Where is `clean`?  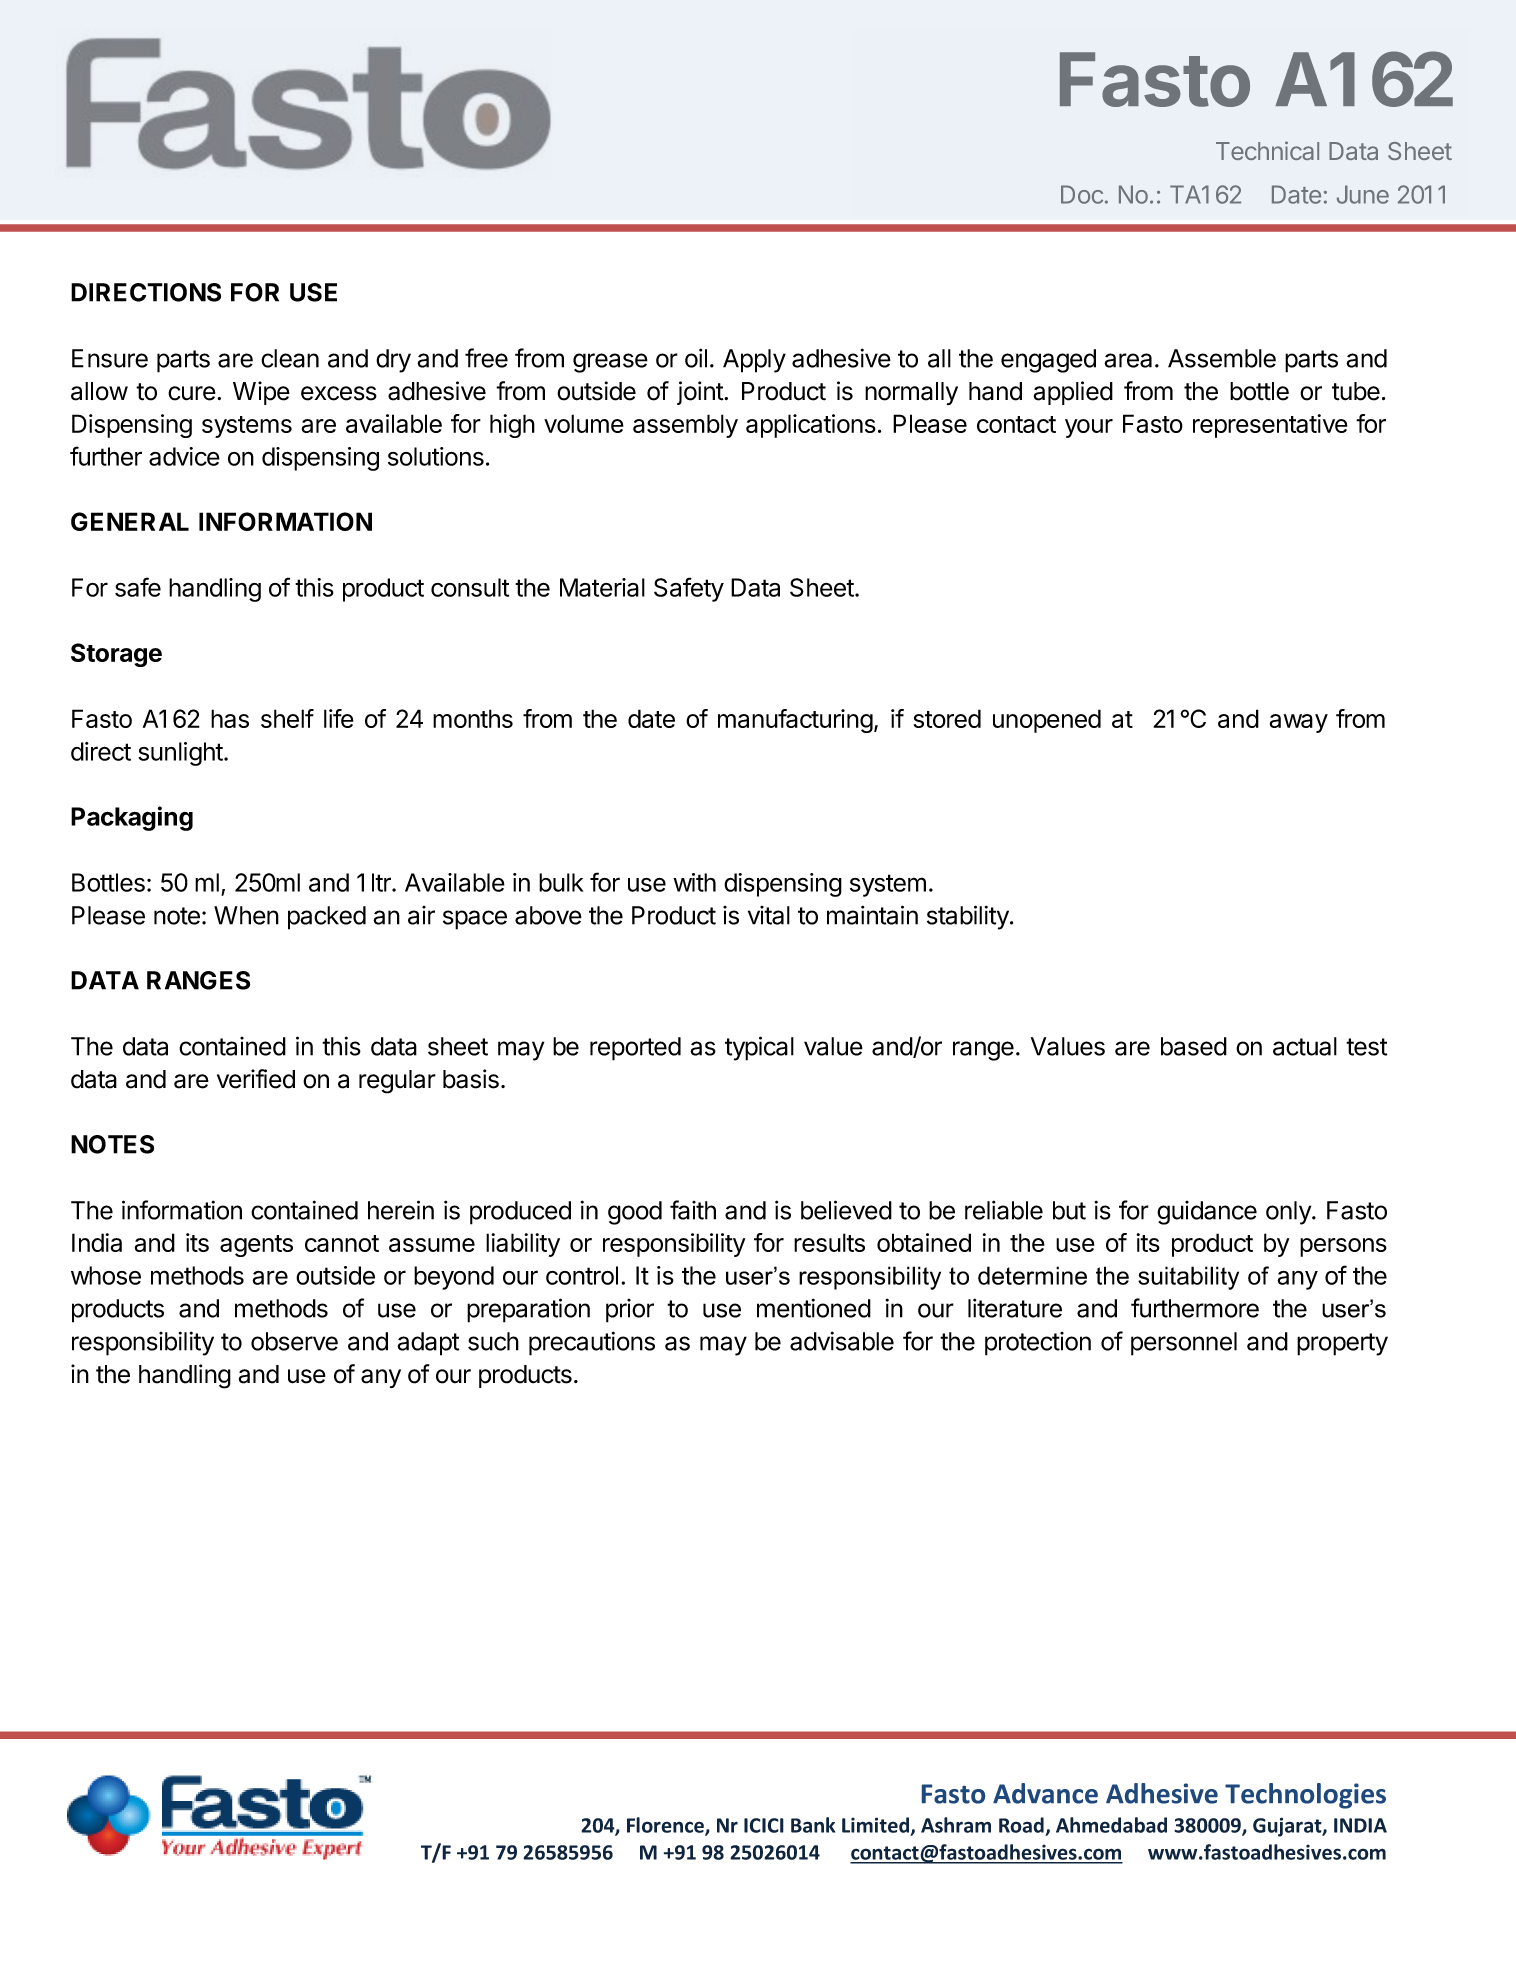
clean is located at coordinates (290, 358).
